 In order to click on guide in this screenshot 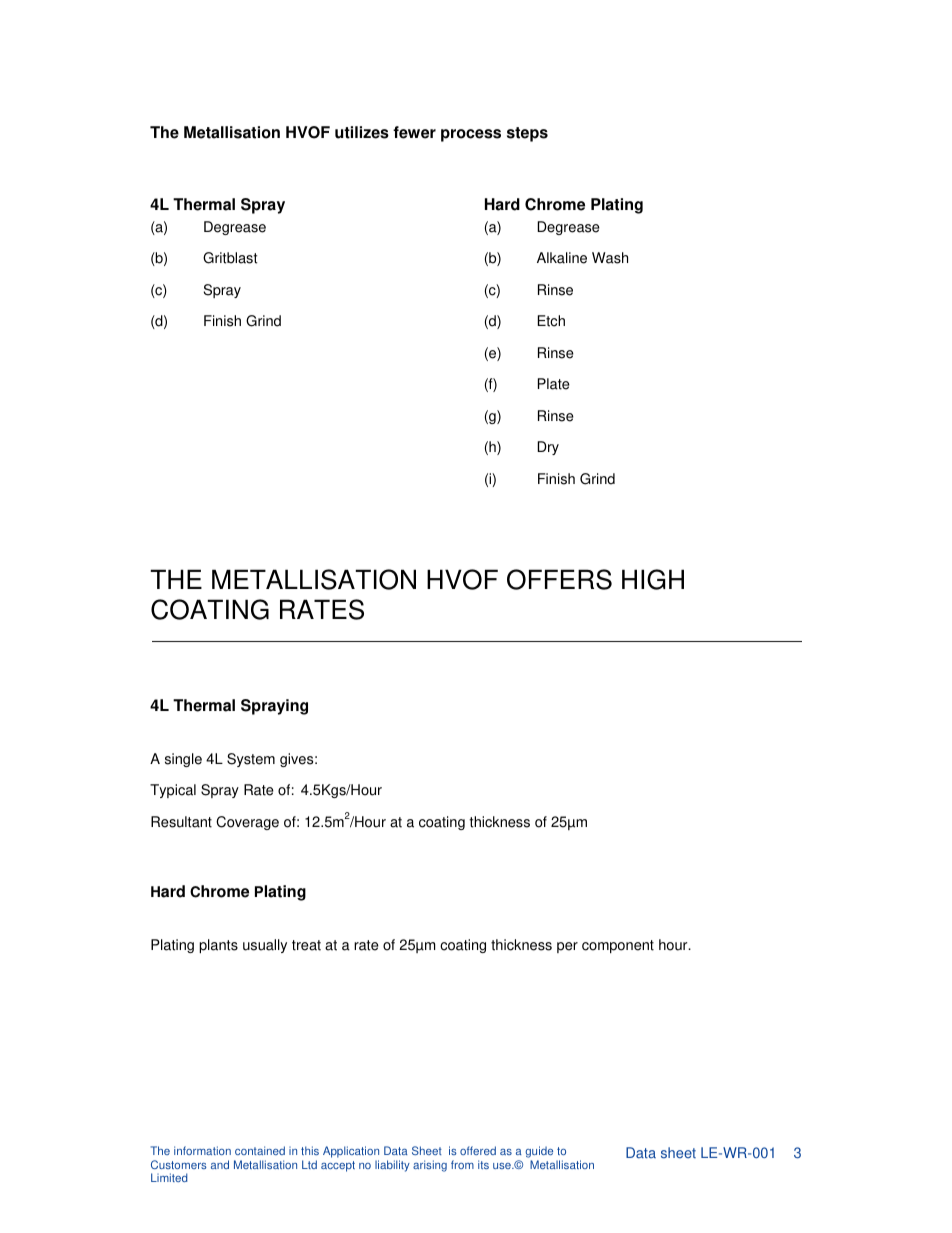, I will do `click(539, 1153)`.
